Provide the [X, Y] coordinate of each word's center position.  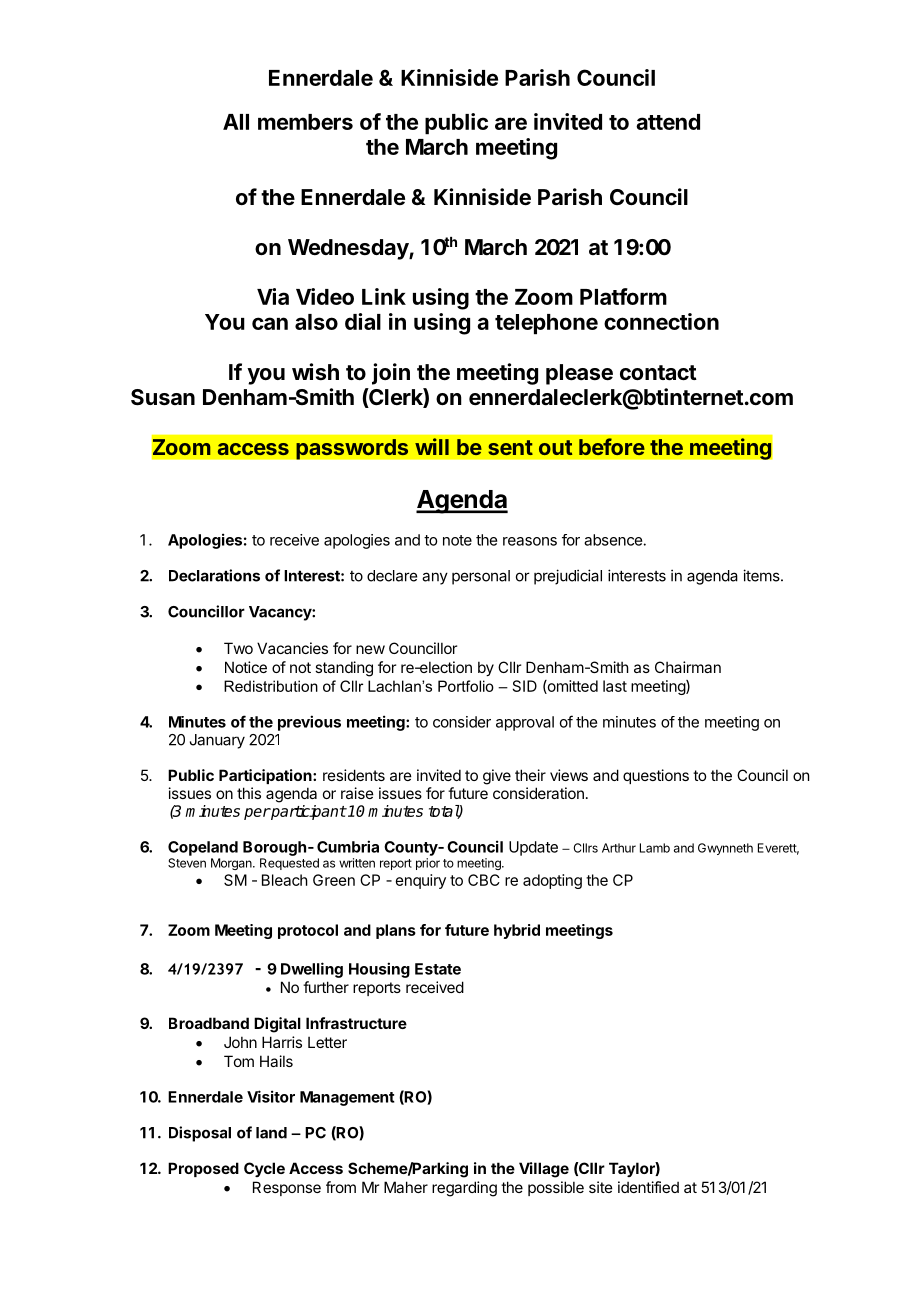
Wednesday [349, 249]
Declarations [214, 575]
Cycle [264, 1169]
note [457, 540]
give [497, 777]
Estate [438, 969]
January [217, 741]
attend [668, 122]
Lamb [655, 848]
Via [273, 296]
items [762, 575]
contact [658, 373]
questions [656, 776]
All [236, 122]
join [391, 374]
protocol [308, 931]
